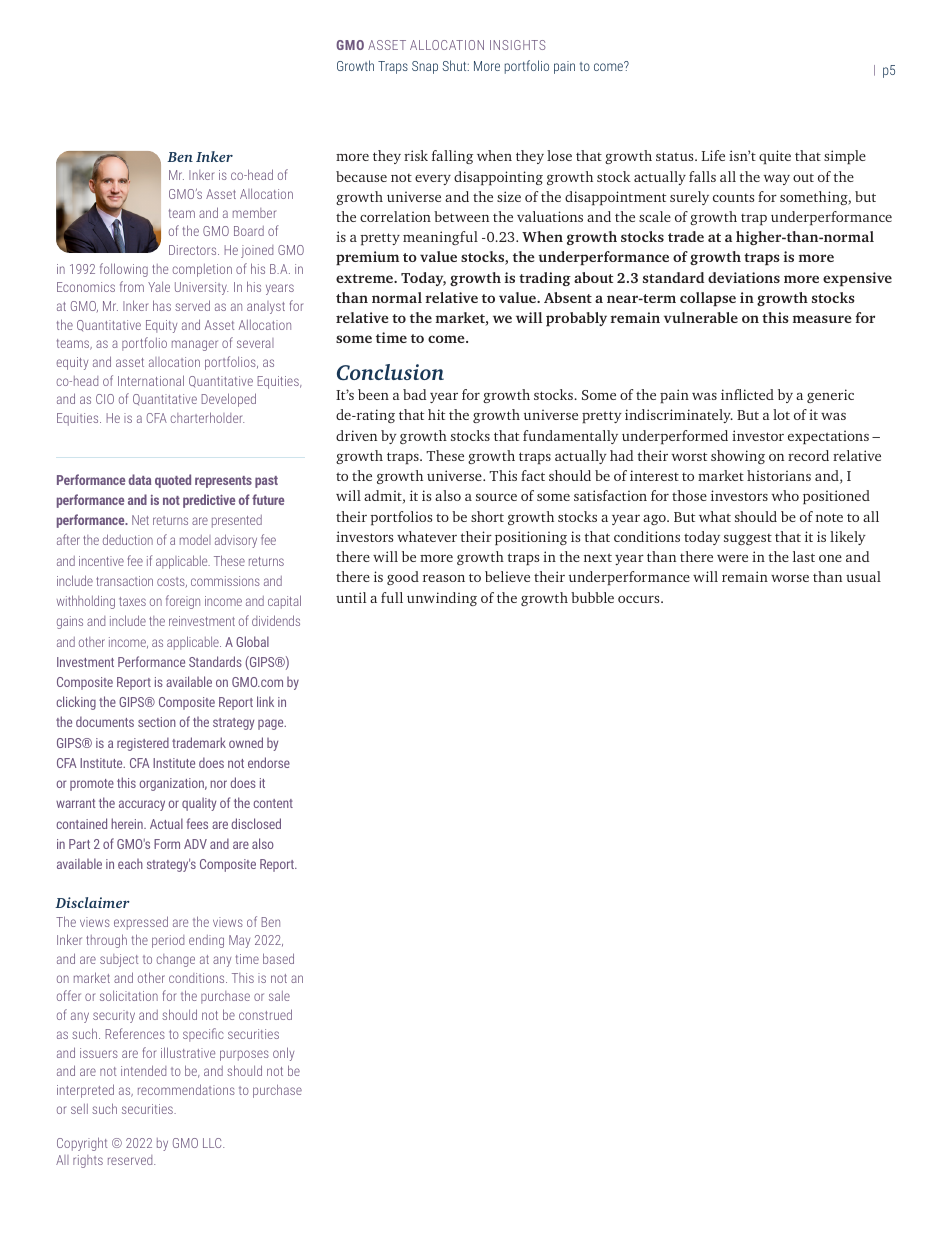 This document has height=1233, width=952. Describe the element at coordinates (283, 1054) in the document. I see `only` at that location.
